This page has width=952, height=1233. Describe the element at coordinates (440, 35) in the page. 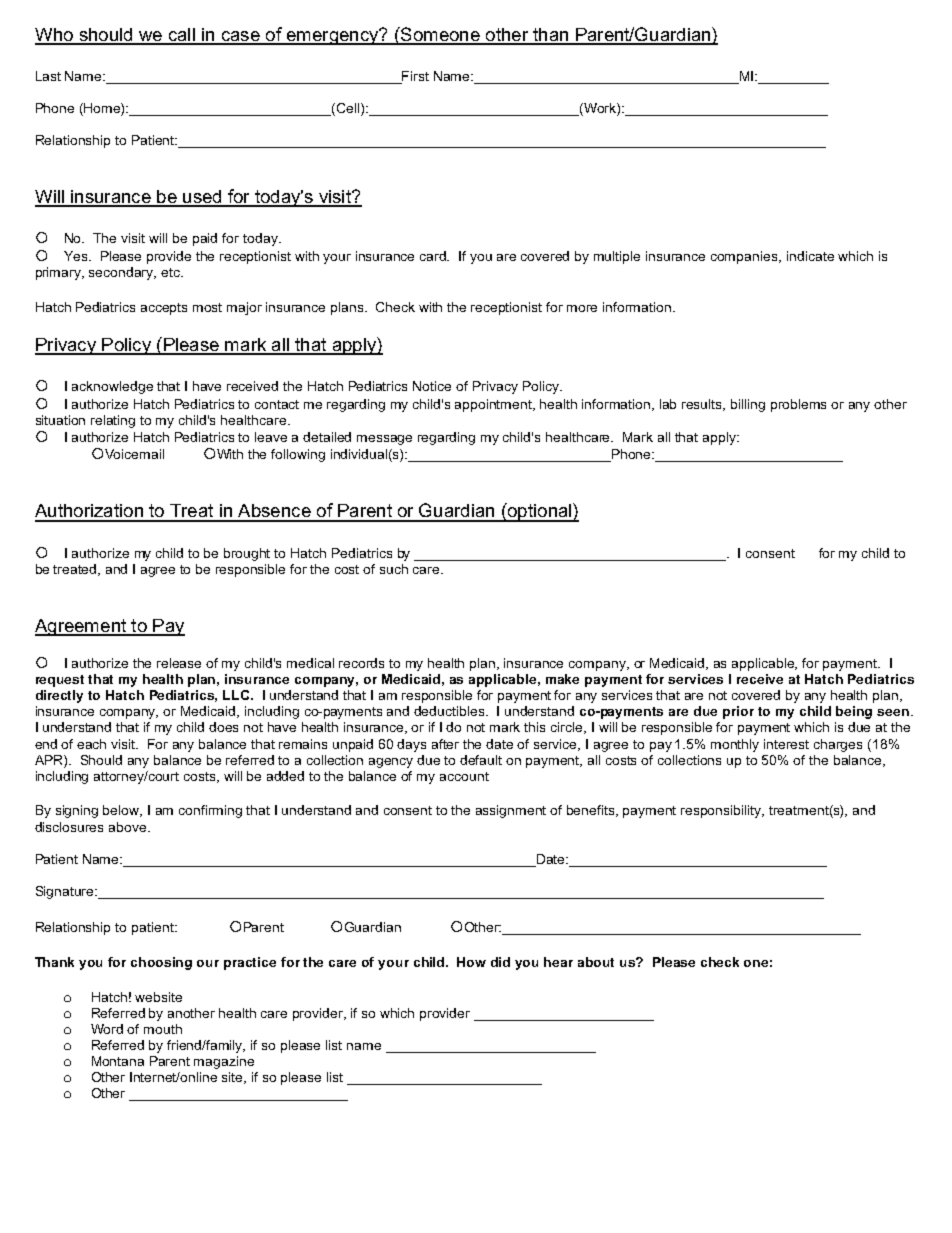

I see `Someone` at that location.
